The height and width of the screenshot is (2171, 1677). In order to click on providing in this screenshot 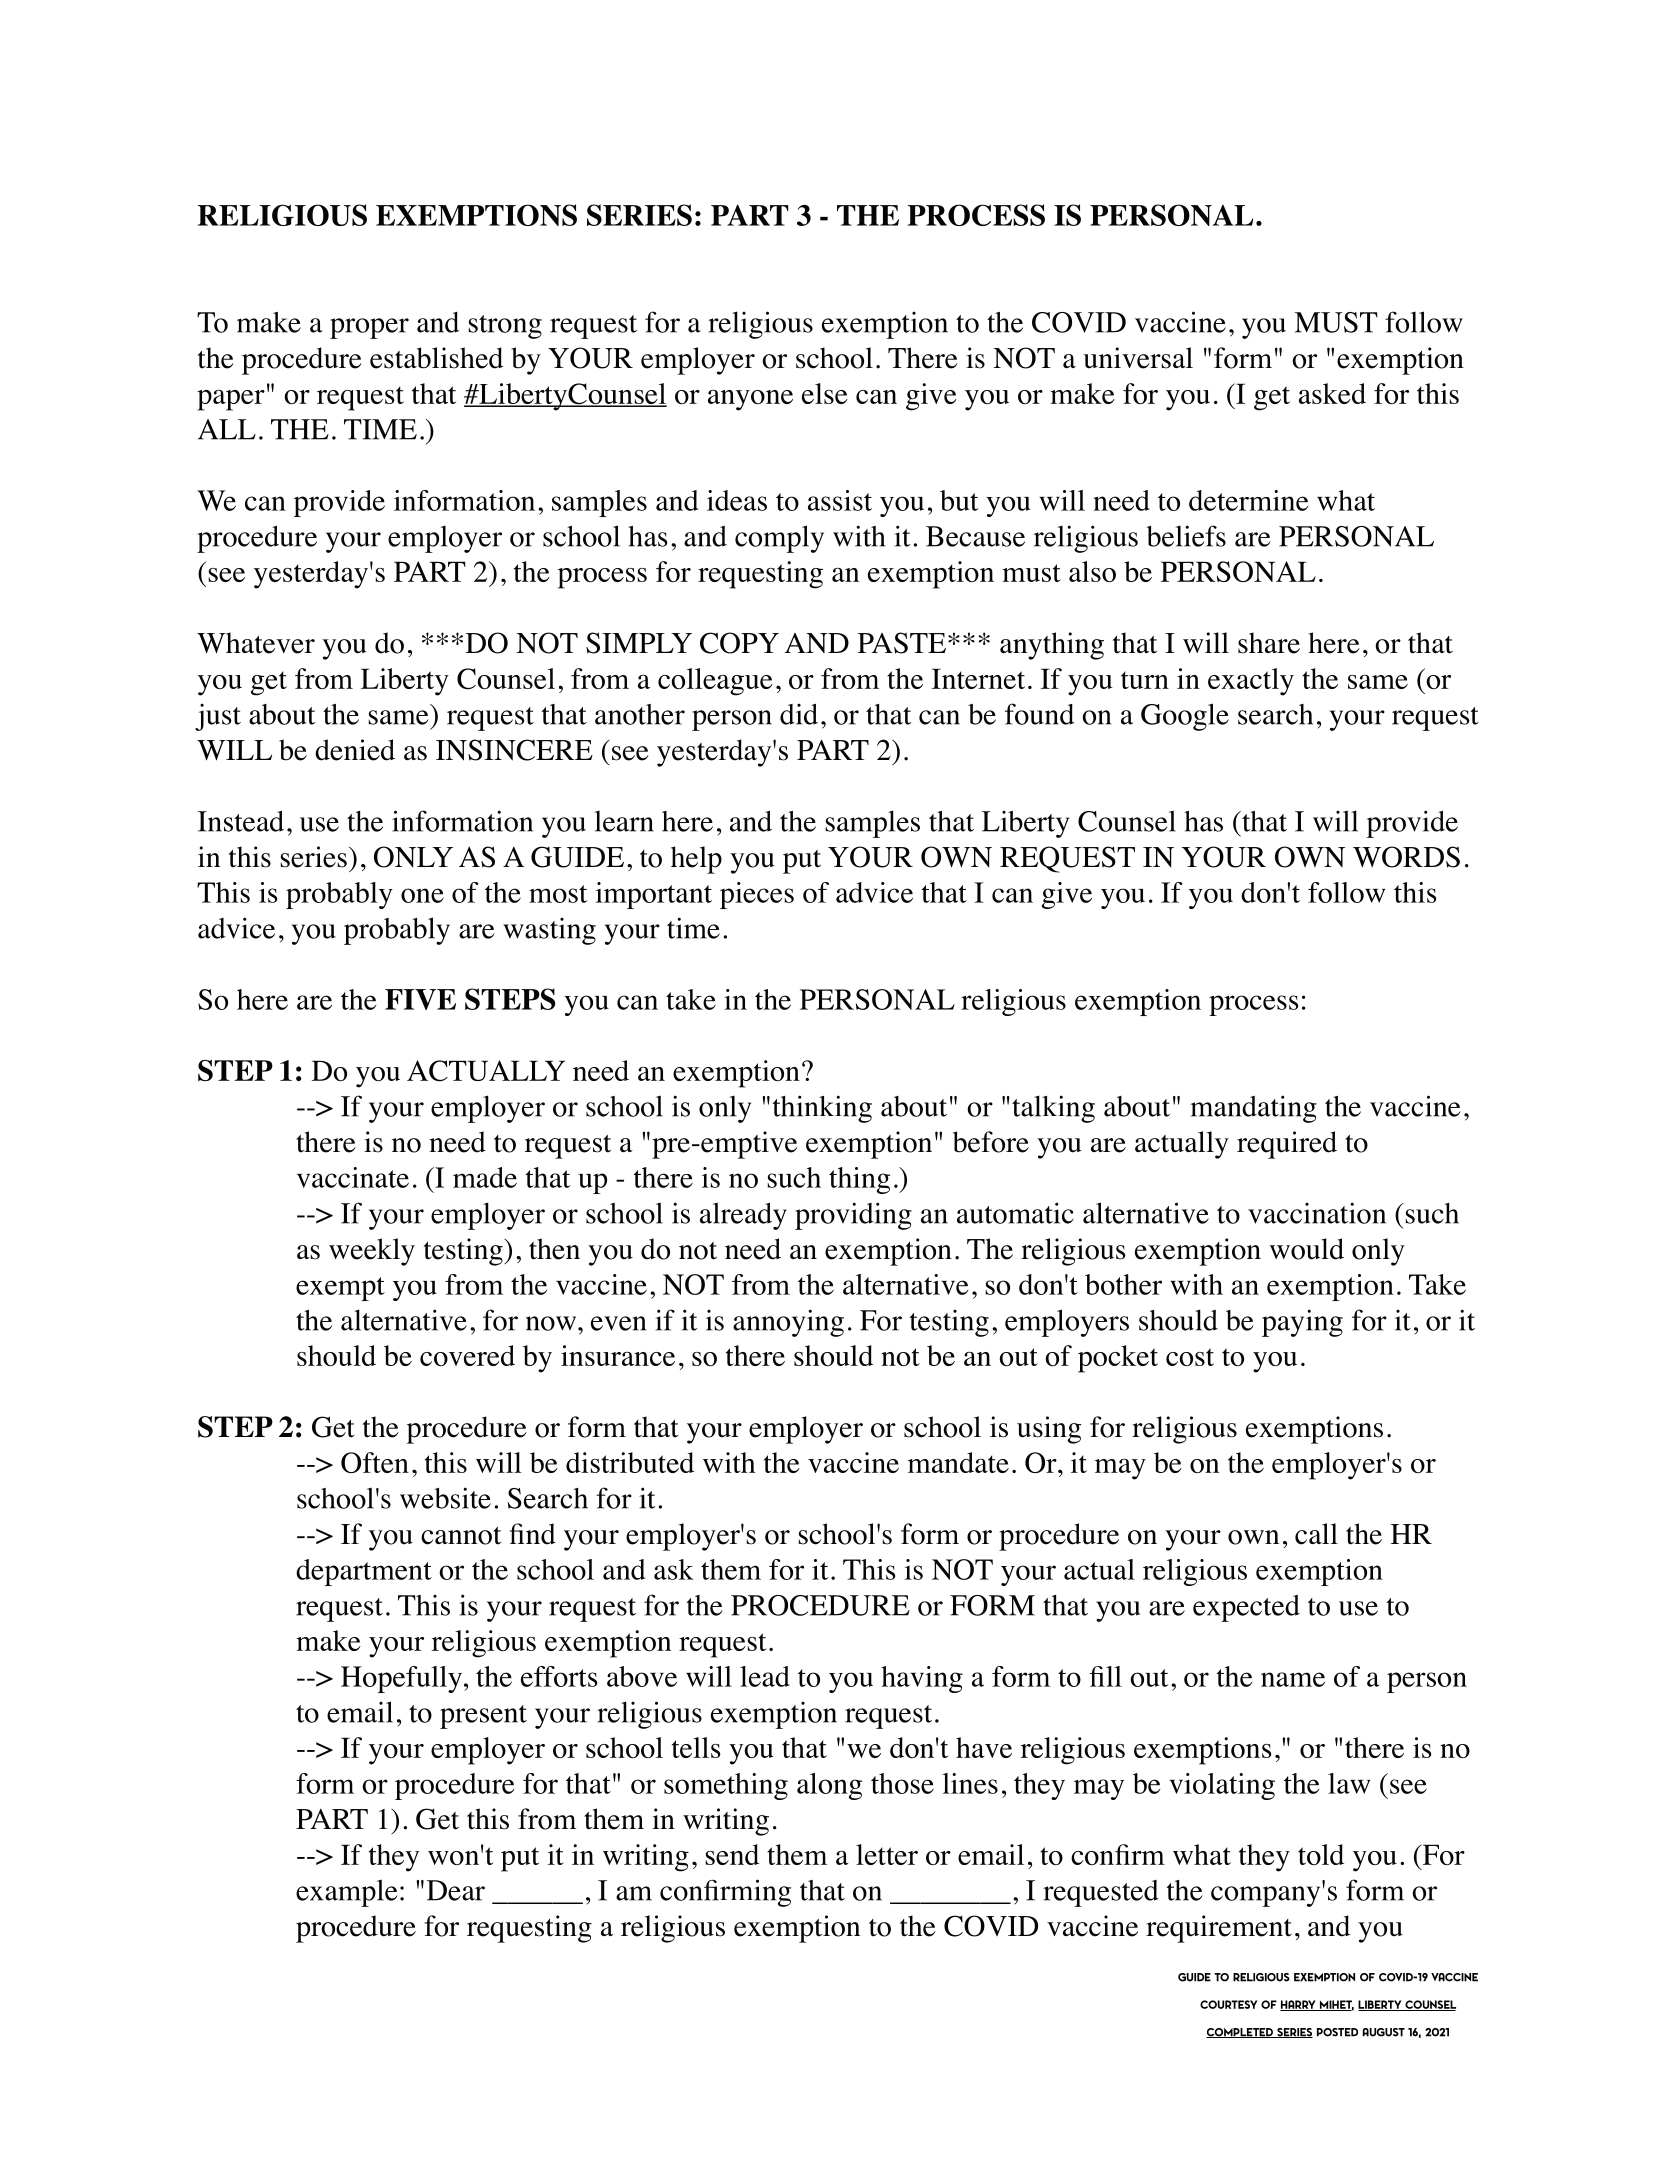, I will do `click(853, 1216)`.
